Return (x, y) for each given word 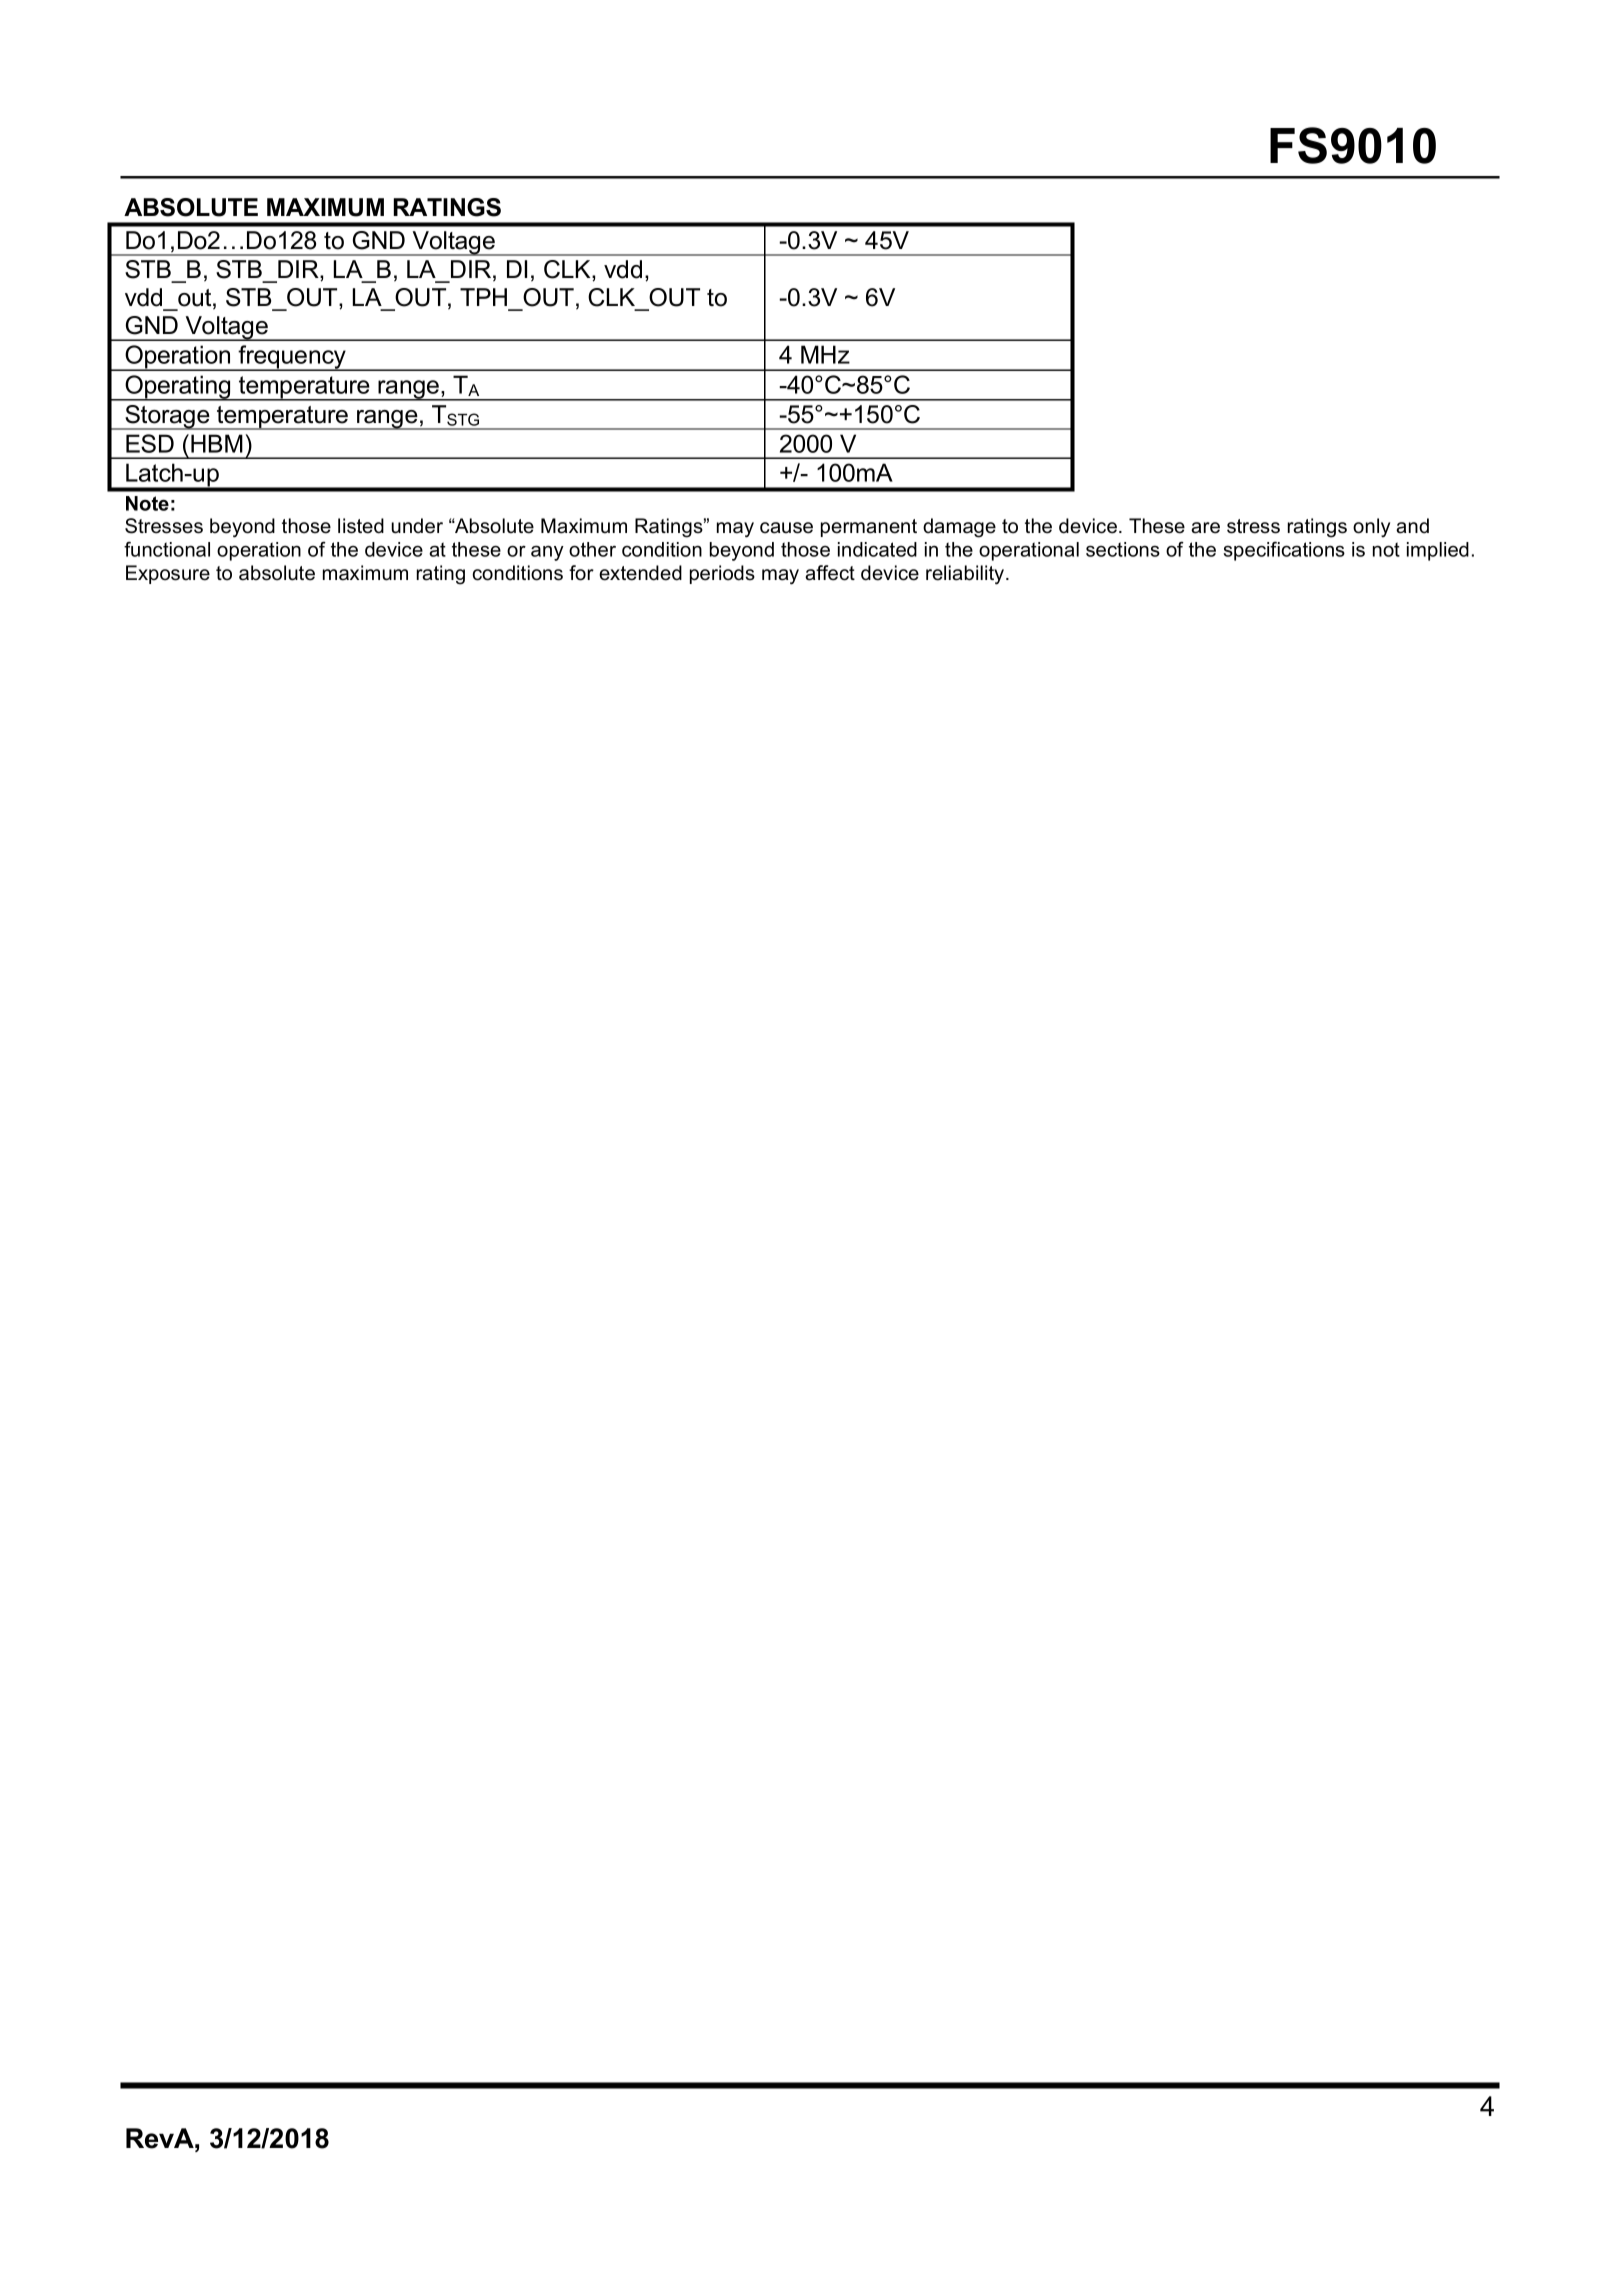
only (1371, 528)
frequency (292, 358)
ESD (150, 443)
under (417, 526)
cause (786, 528)
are (1205, 528)
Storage (167, 417)
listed (361, 526)
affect (830, 573)
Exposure (168, 574)
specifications (1284, 551)
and (1412, 526)
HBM (217, 443)
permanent (869, 528)
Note (147, 503)
